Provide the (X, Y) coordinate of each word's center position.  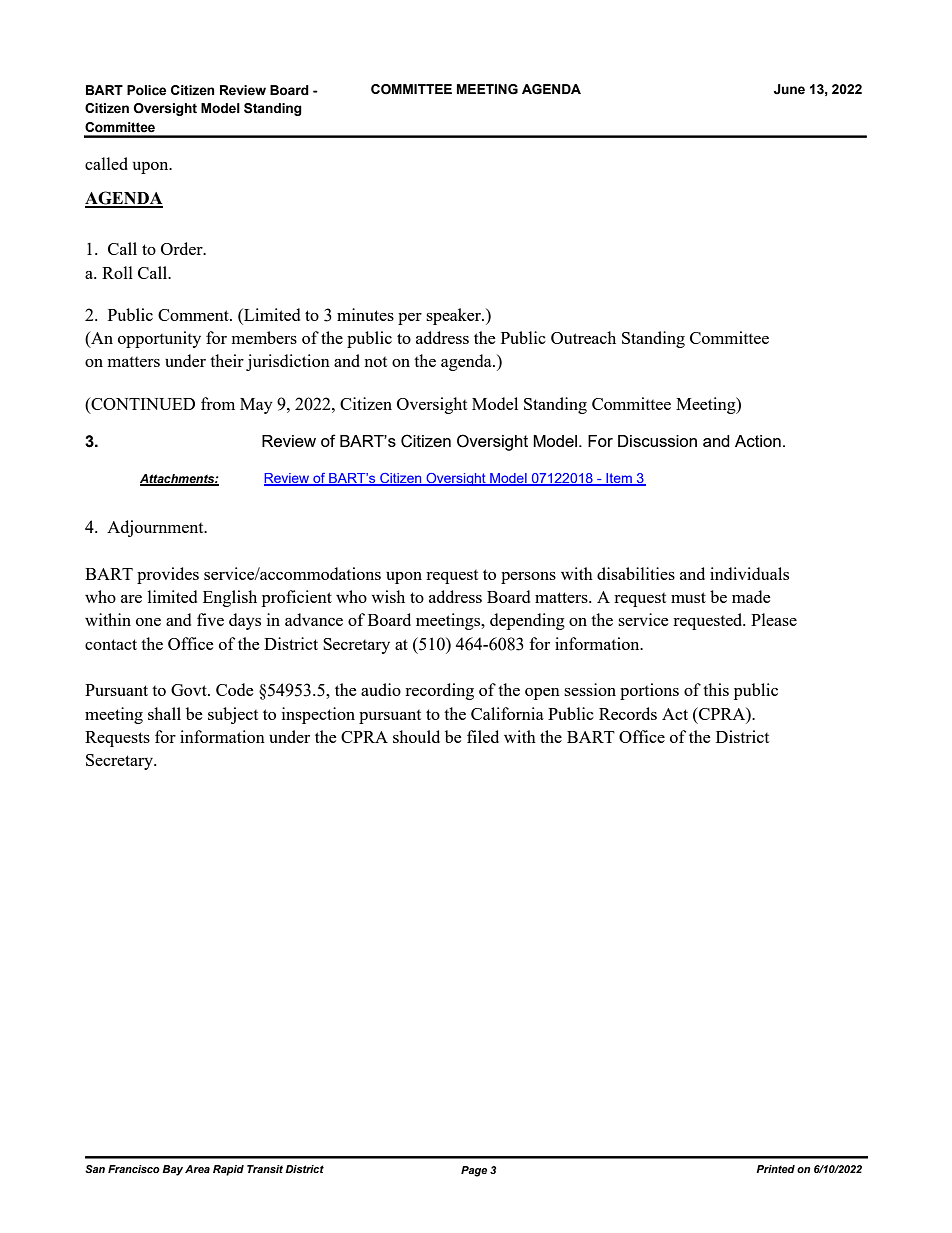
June (789, 89)
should (416, 736)
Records (628, 713)
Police (146, 90)
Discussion (657, 441)
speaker (454, 316)
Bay (172, 1170)
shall (164, 713)
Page (474, 1171)
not (375, 362)
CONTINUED (142, 405)
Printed (775, 1169)
